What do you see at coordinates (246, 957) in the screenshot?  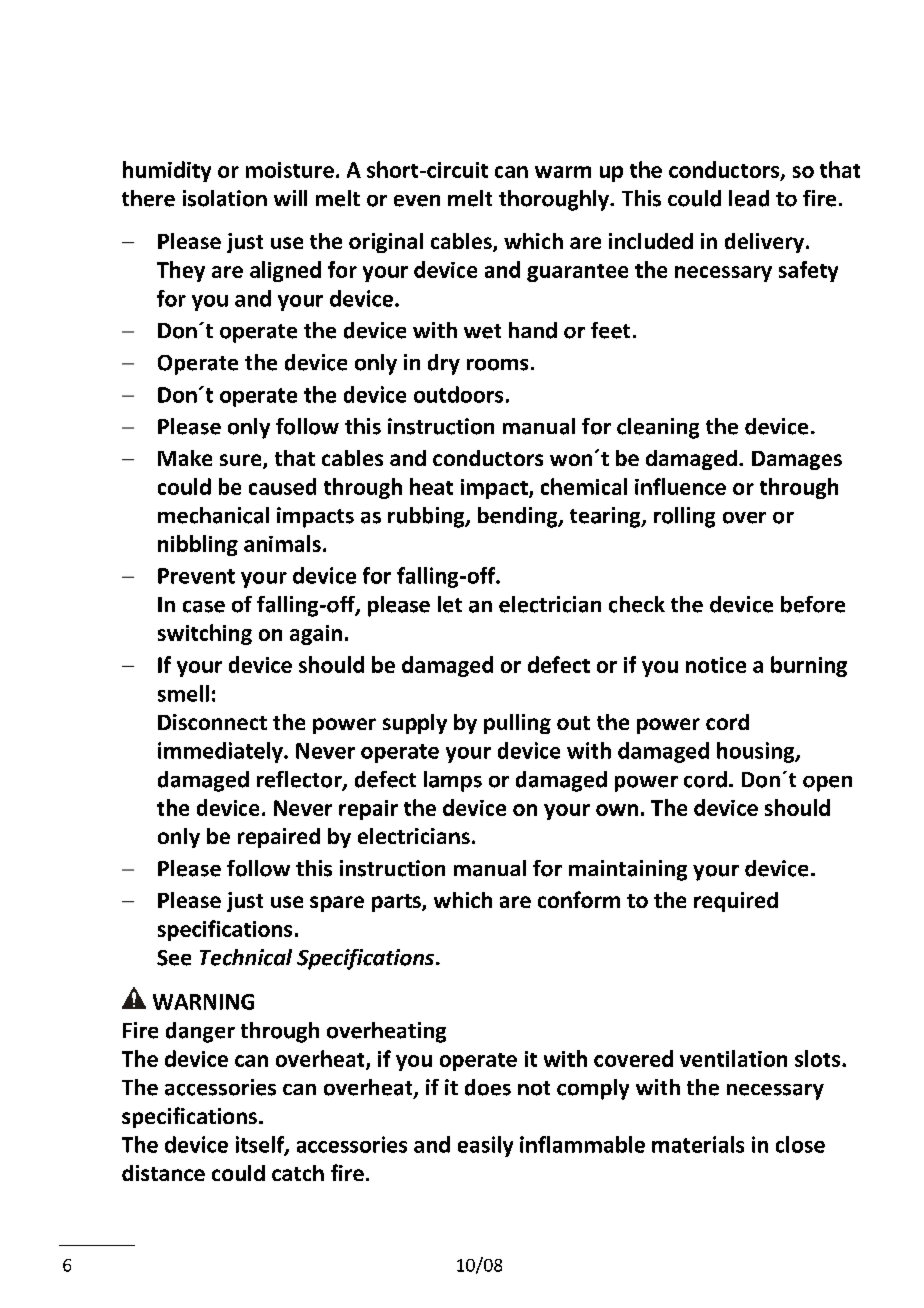 I see `Technical` at bounding box center [246, 957].
